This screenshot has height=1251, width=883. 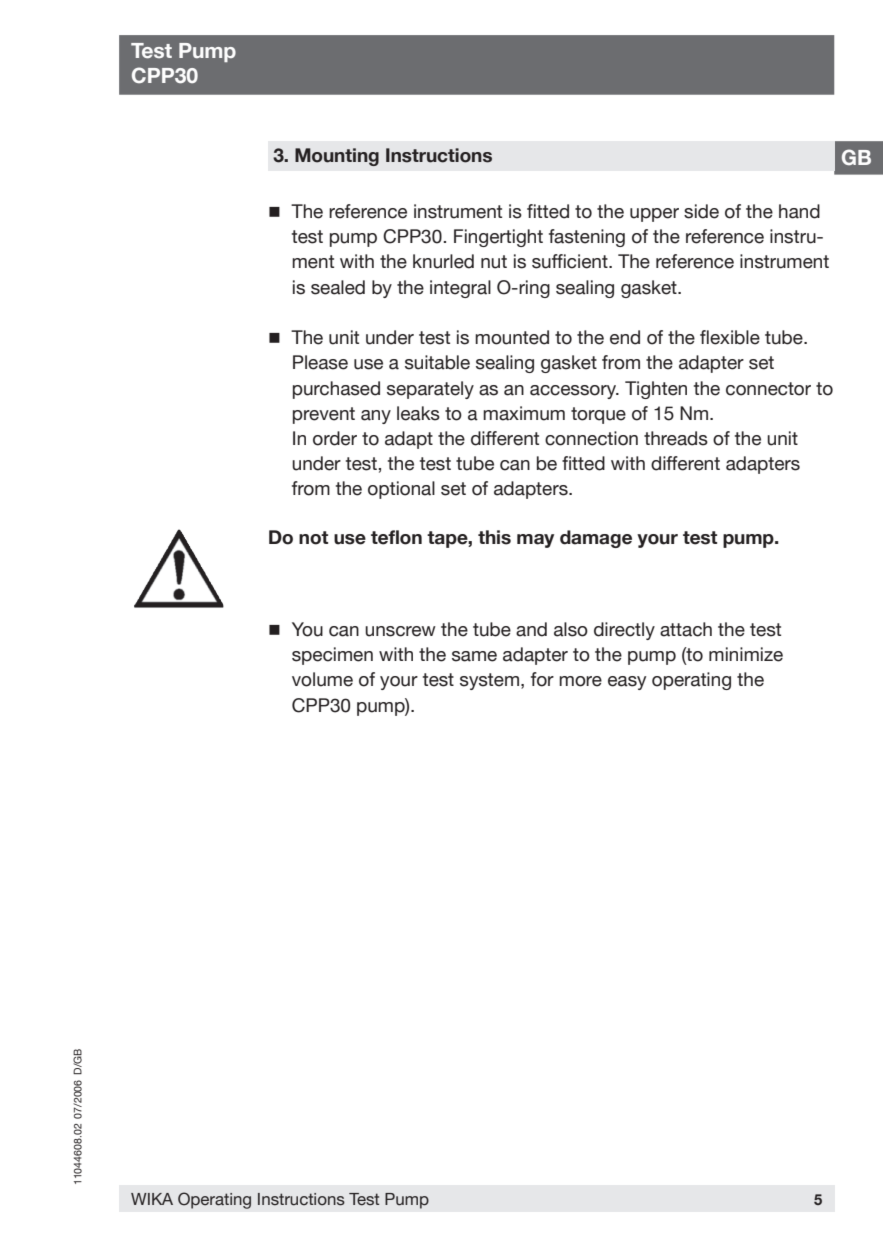 What do you see at coordinates (701, 211) in the screenshot?
I see `side` at bounding box center [701, 211].
